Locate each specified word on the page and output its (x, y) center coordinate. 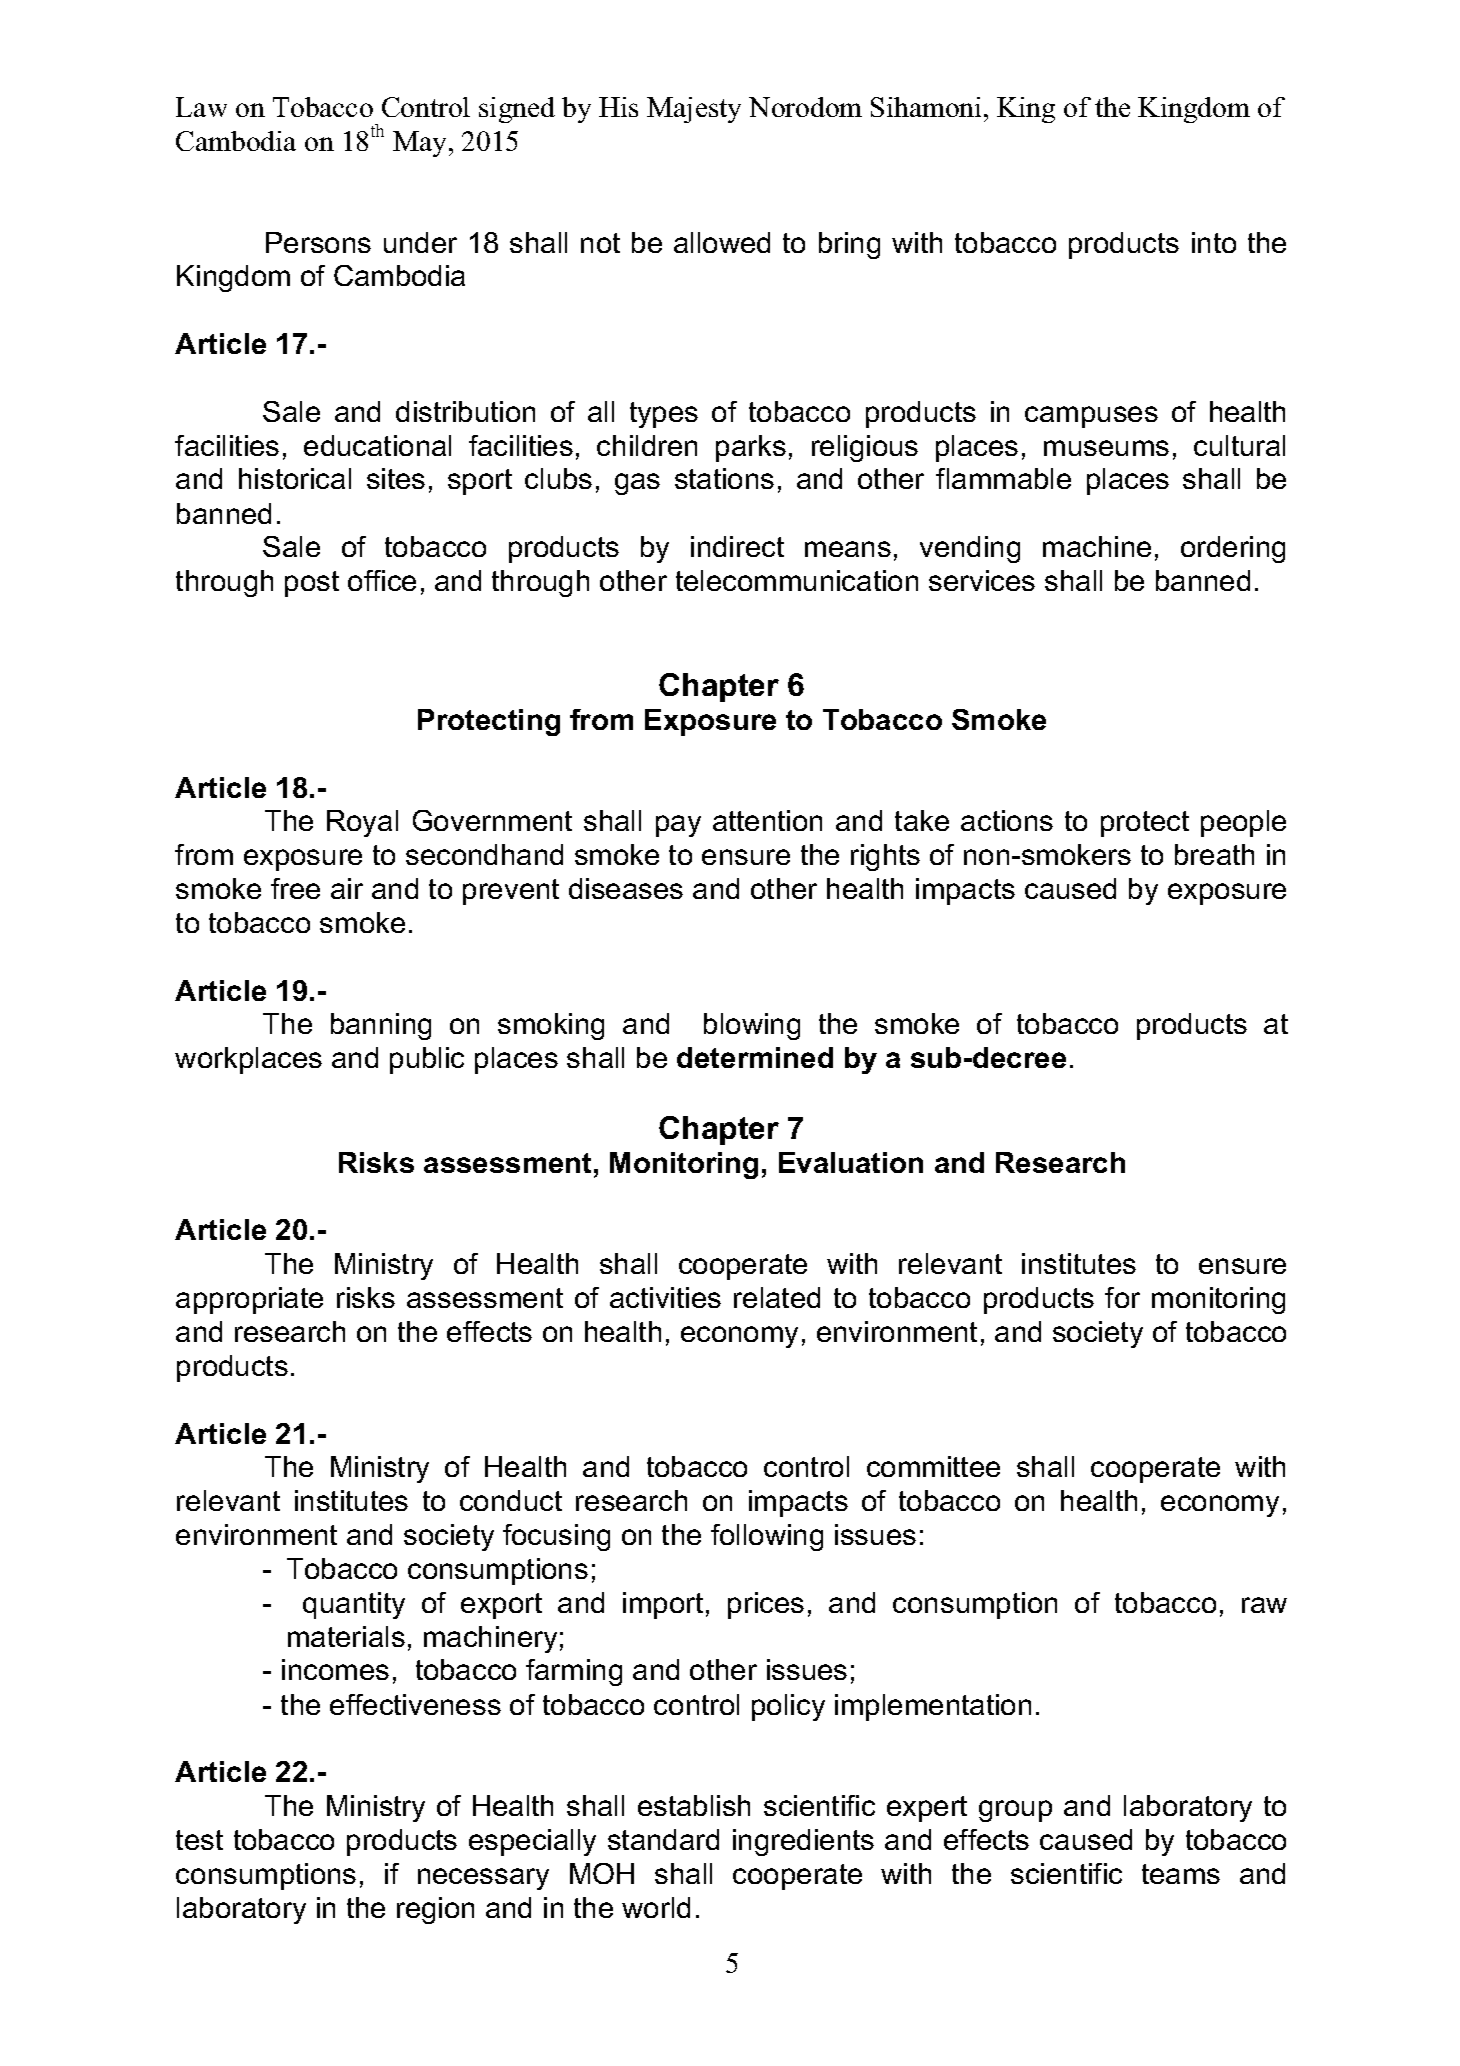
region (435, 1910)
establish (694, 1805)
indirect (737, 546)
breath (1214, 854)
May (419, 144)
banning (381, 1026)
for (1122, 1297)
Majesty (694, 110)
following (767, 1537)
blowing (752, 1026)
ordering (1233, 549)
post (312, 584)
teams (1181, 1874)
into (1214, 242)
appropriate (249, 1300)
